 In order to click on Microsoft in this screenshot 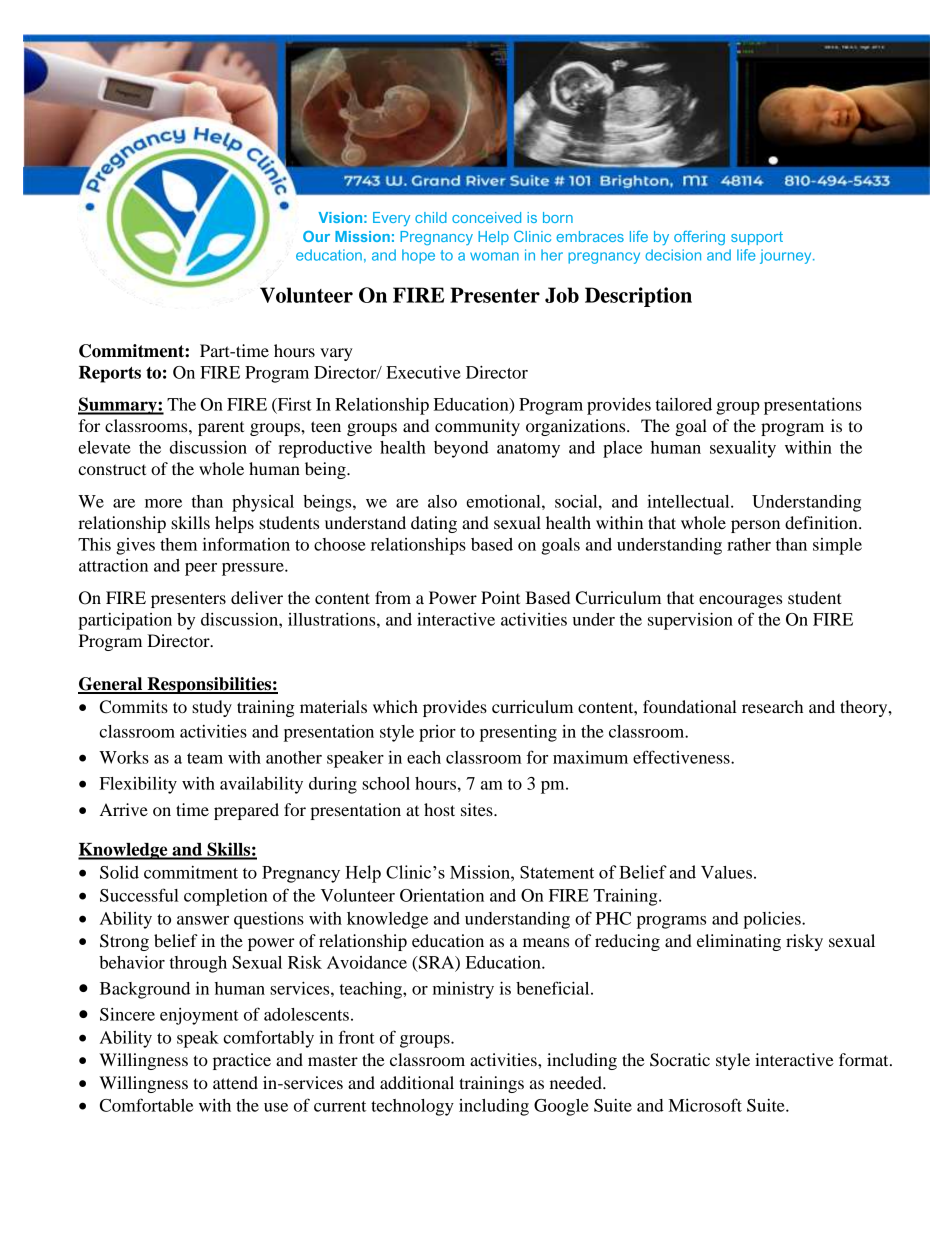, I will do `click(705, 1105)`.
